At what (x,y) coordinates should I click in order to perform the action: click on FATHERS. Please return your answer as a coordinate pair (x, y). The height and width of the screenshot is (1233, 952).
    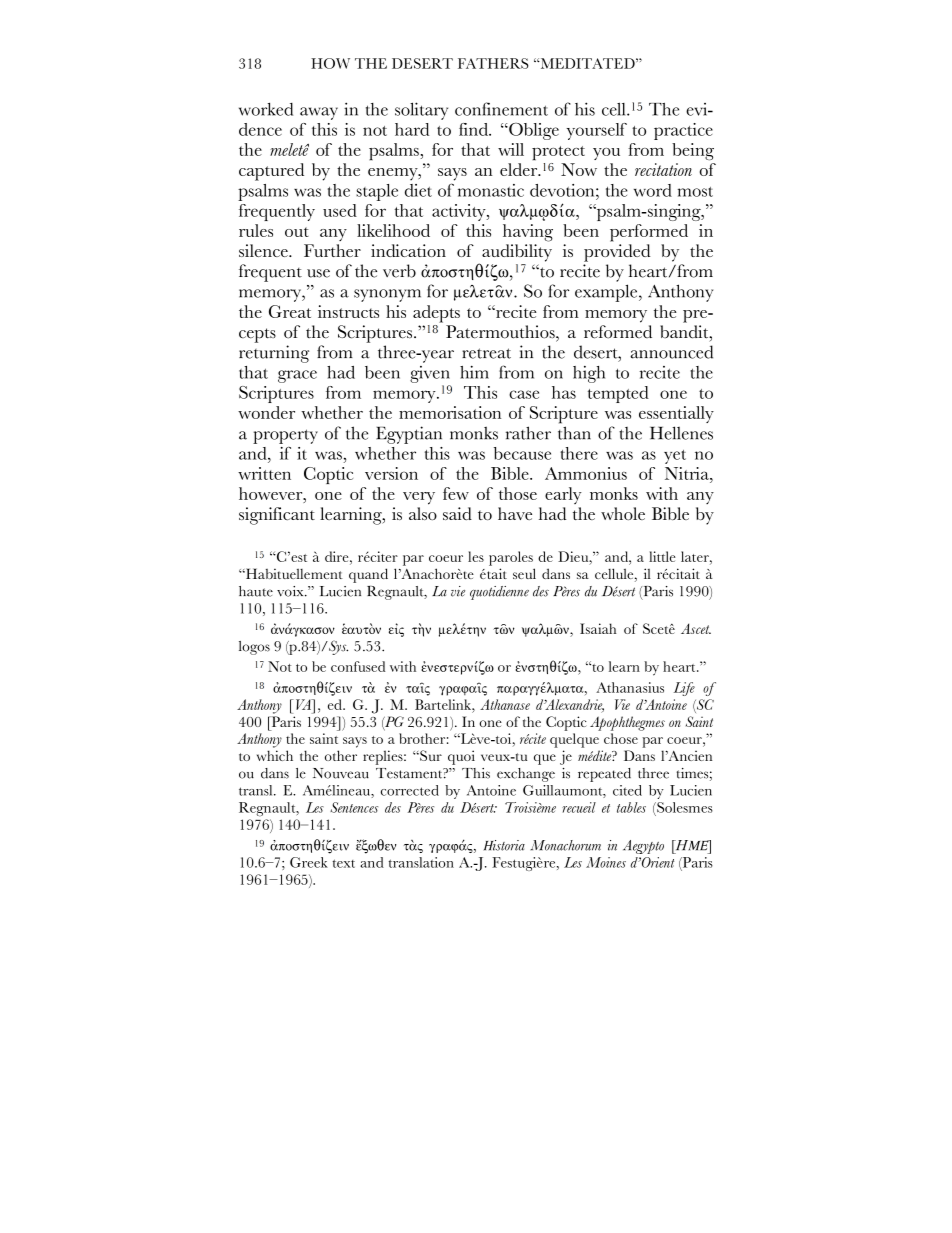
    Looking at the image, I should click on (493, 63).
